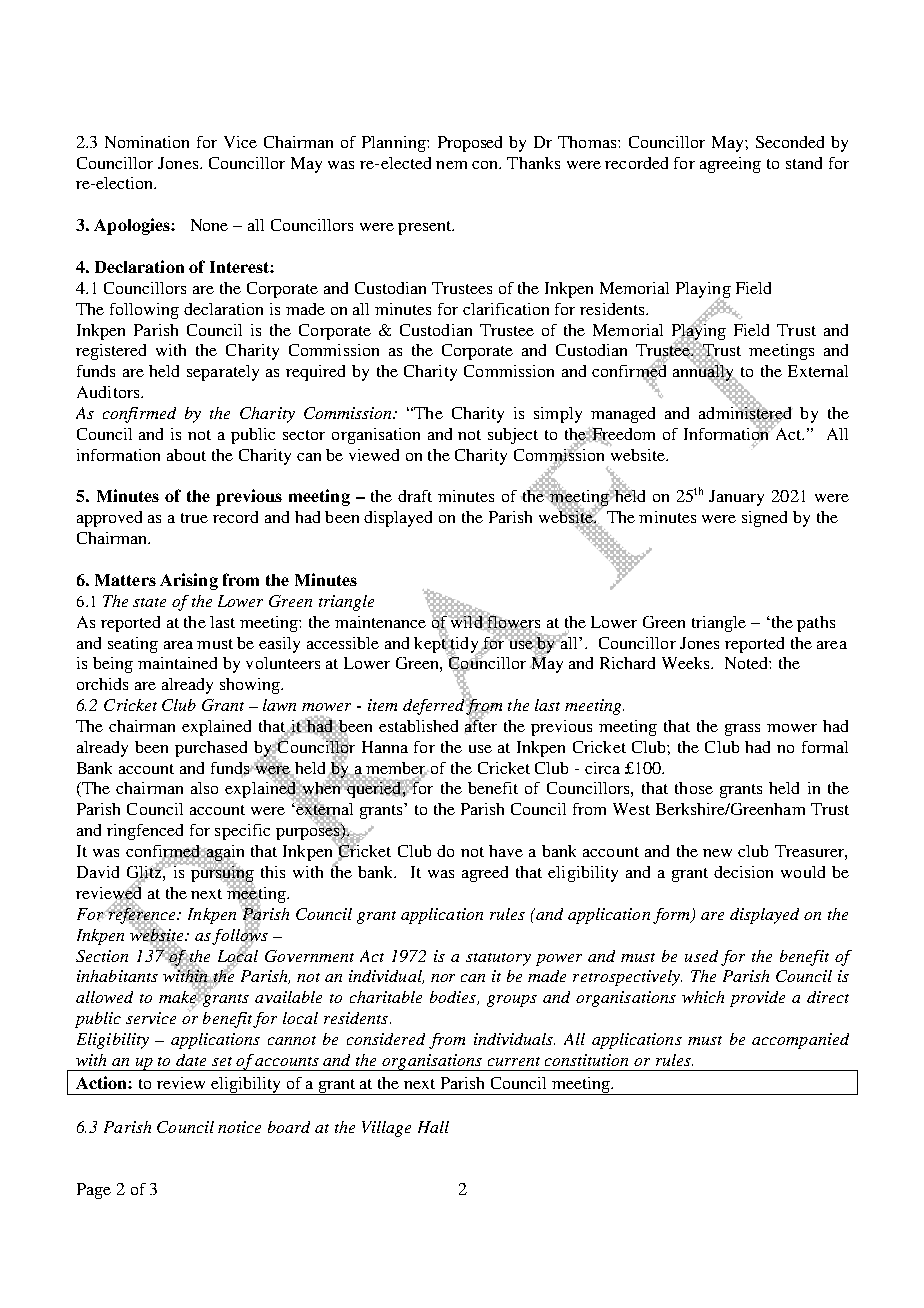 The image size is (924, 1308). I want to click on agreed, so click(485, 874).
